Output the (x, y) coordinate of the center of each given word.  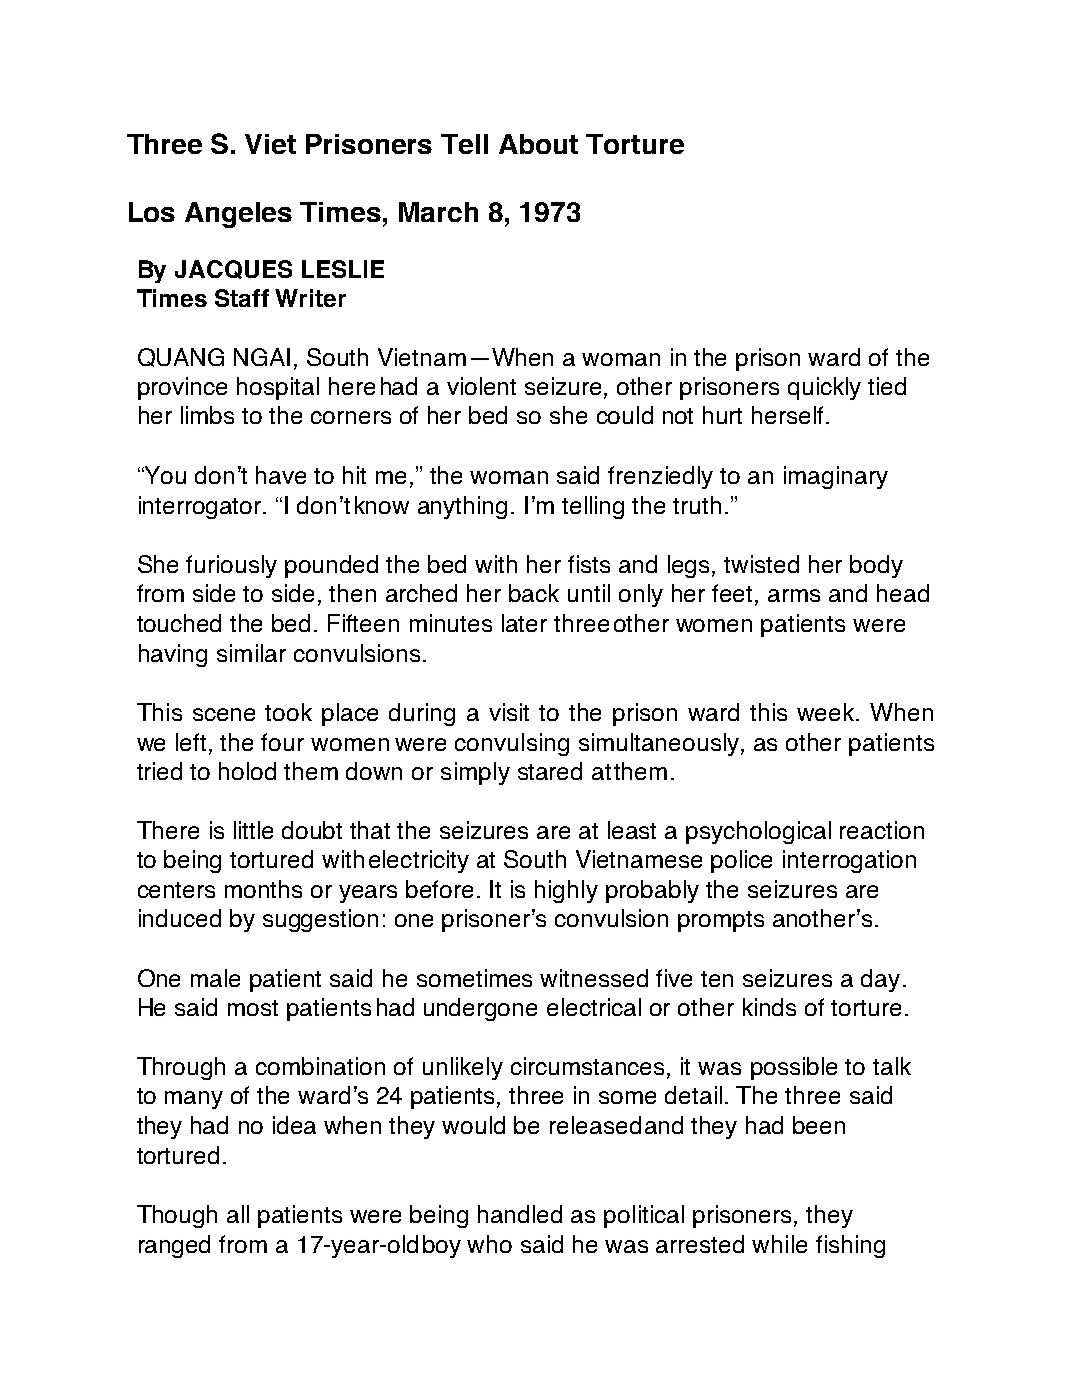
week (827, 712)
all (238, 1214)
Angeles (238, 215)
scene (224, 714)
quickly (824, 388)
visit (509, 712)
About (538, 144)
